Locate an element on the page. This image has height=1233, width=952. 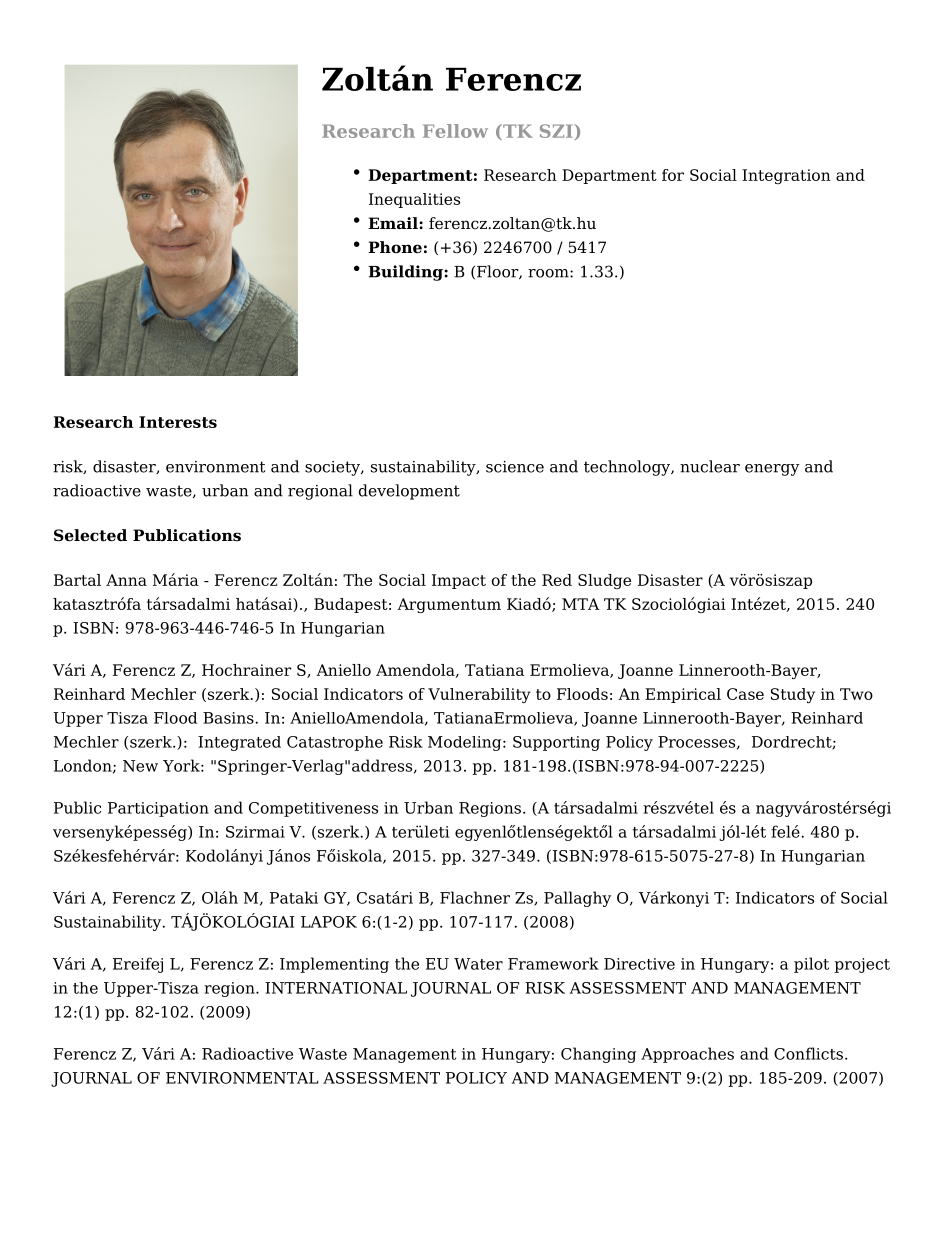
INTERNATIONAL is located at coordinates (336, 988).
